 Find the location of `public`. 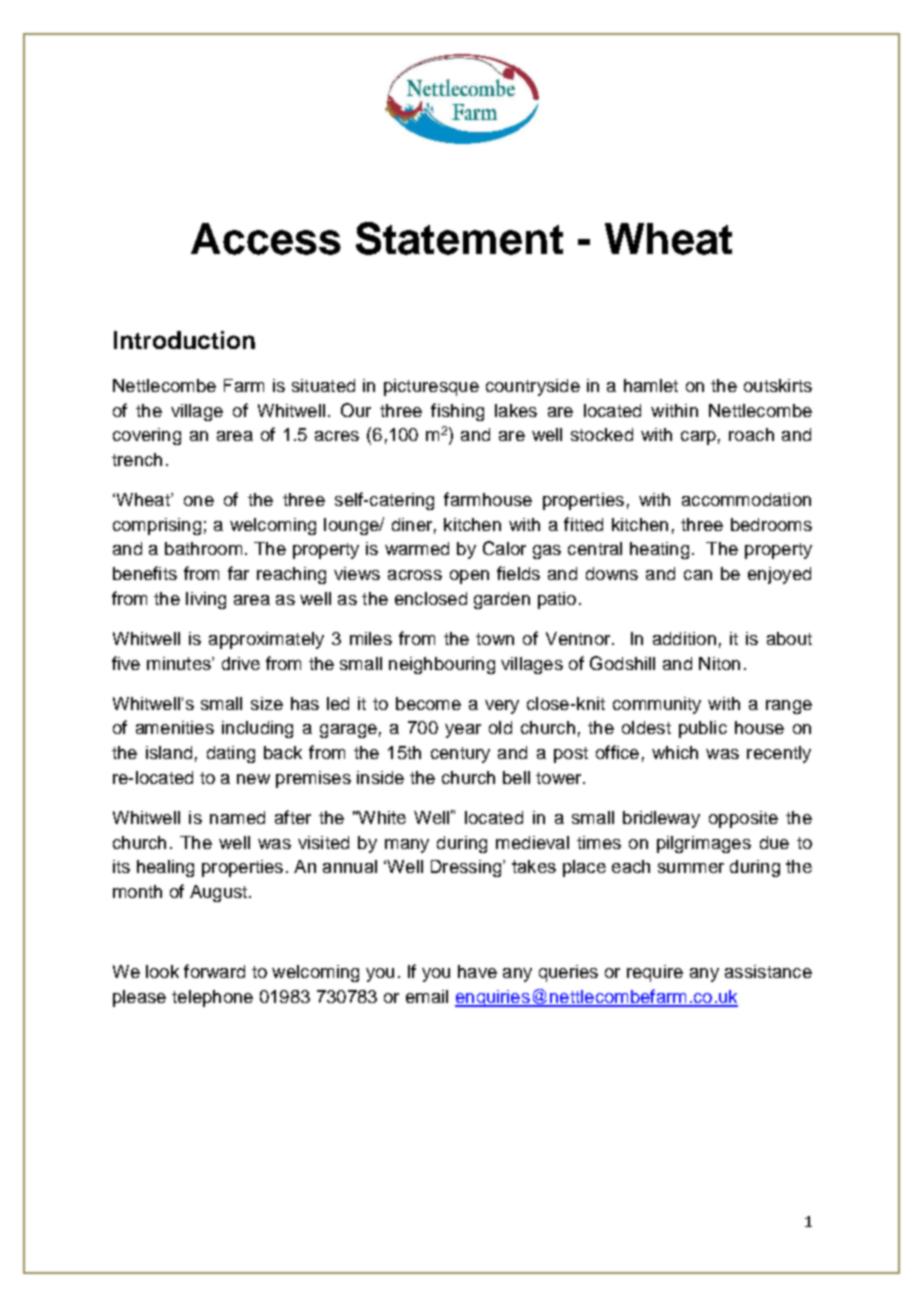

public is located at coordinates (703, 729).
